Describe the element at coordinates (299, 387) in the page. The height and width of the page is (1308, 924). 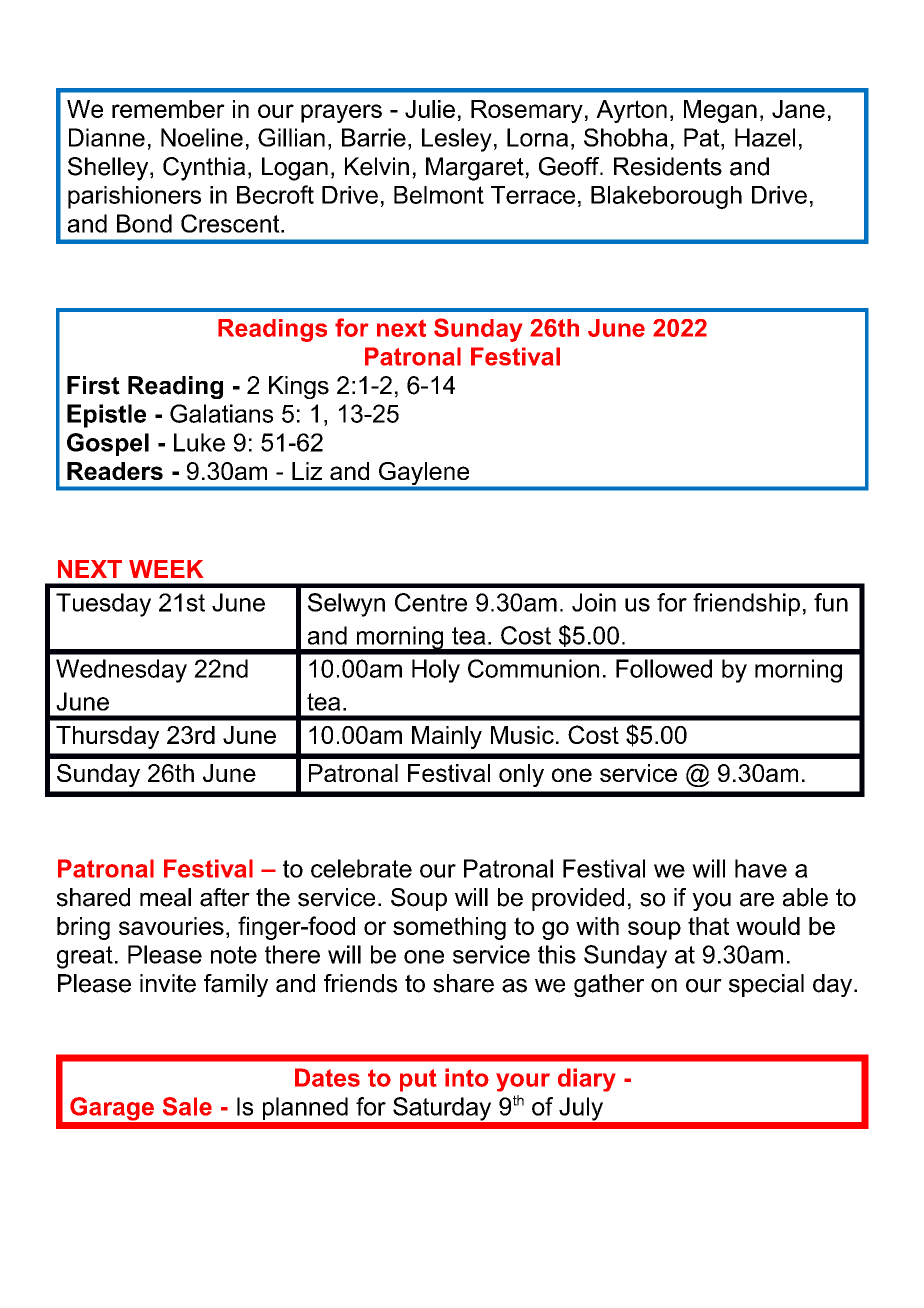
I see `Kings` at that location.
